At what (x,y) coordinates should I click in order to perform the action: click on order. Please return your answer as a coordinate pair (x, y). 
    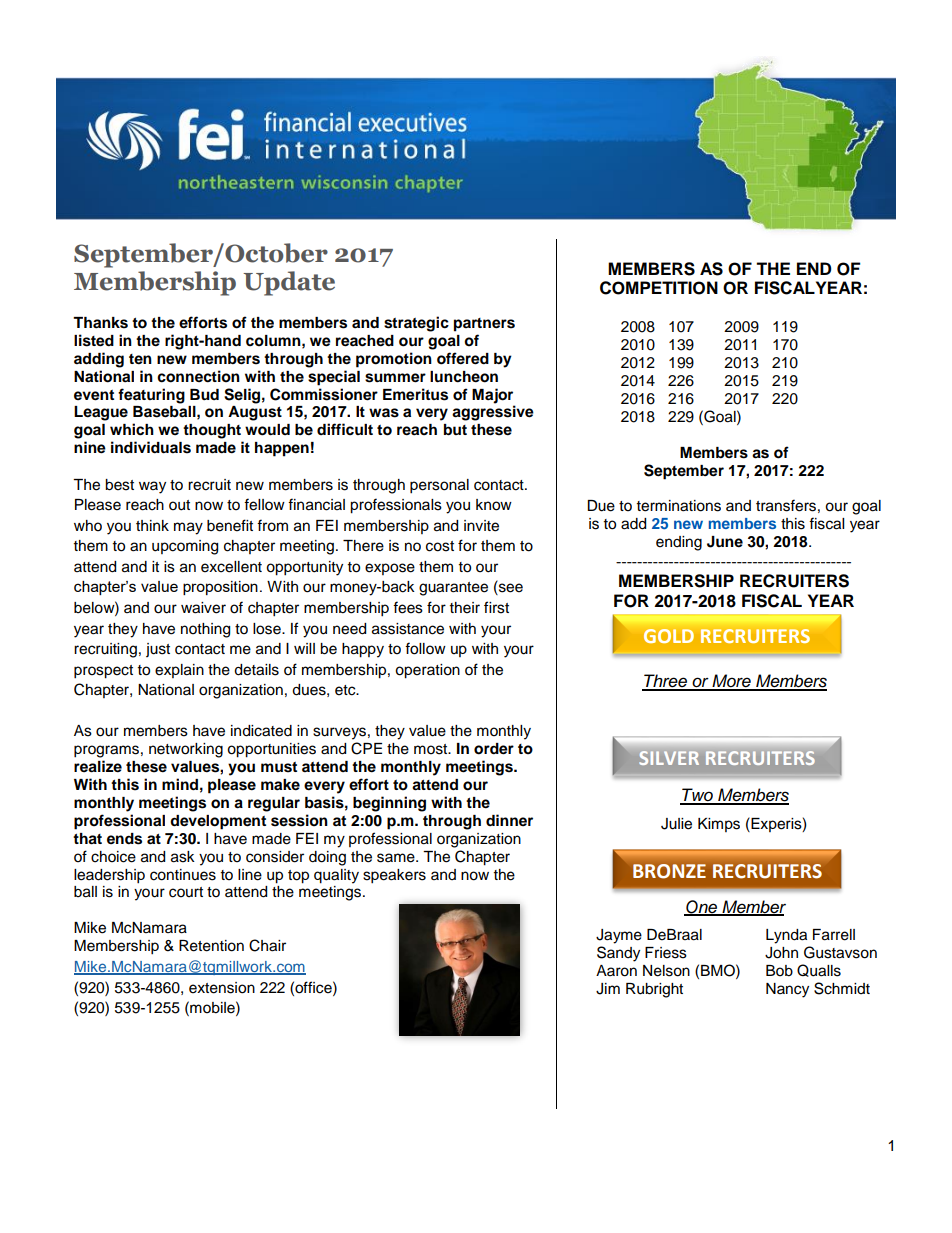
    Looking at the image, I should click on (494, 749).
